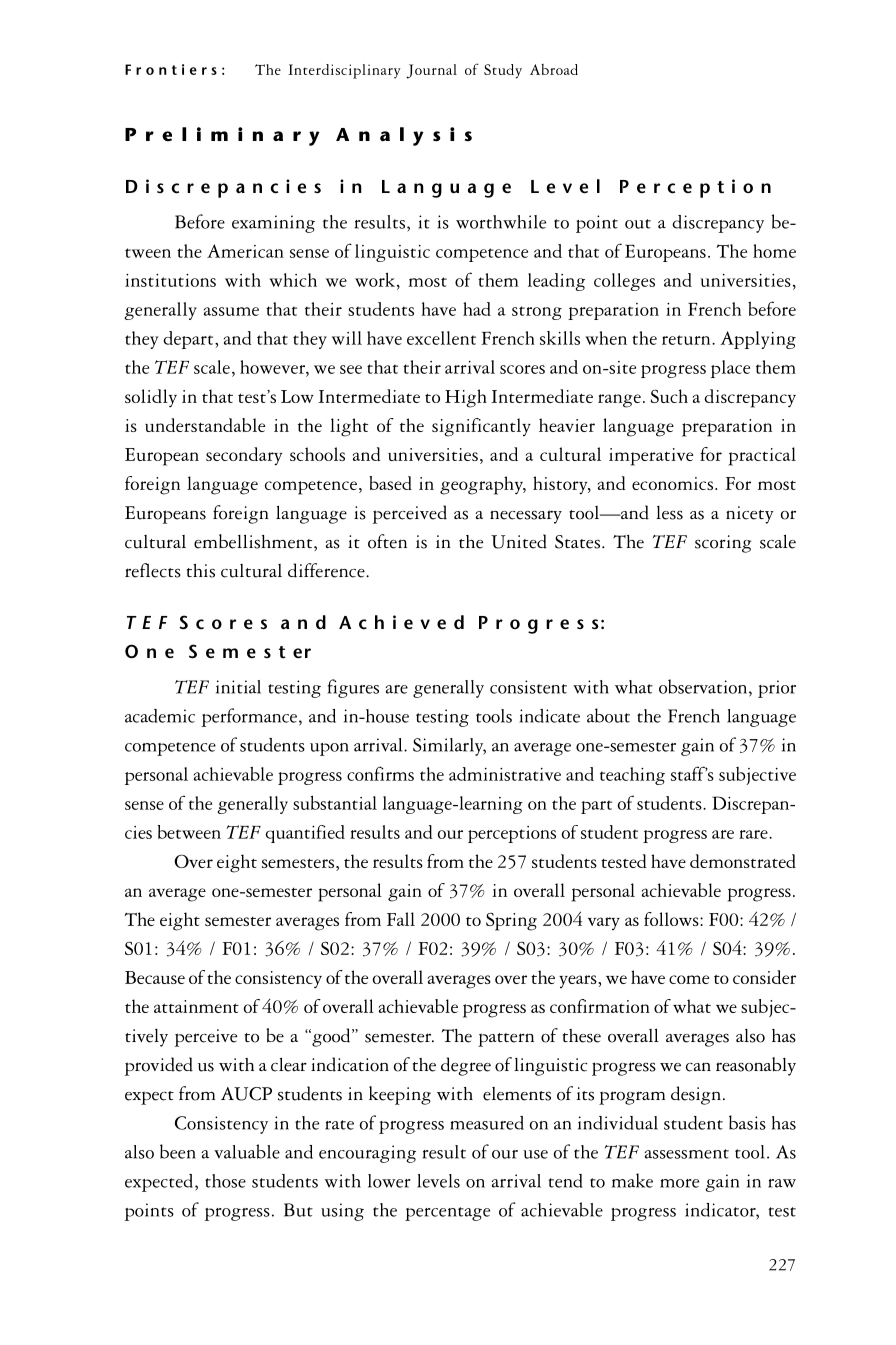 The height and width of the page is (1345, 896). I want to click on levels, so click(438, 1181).
